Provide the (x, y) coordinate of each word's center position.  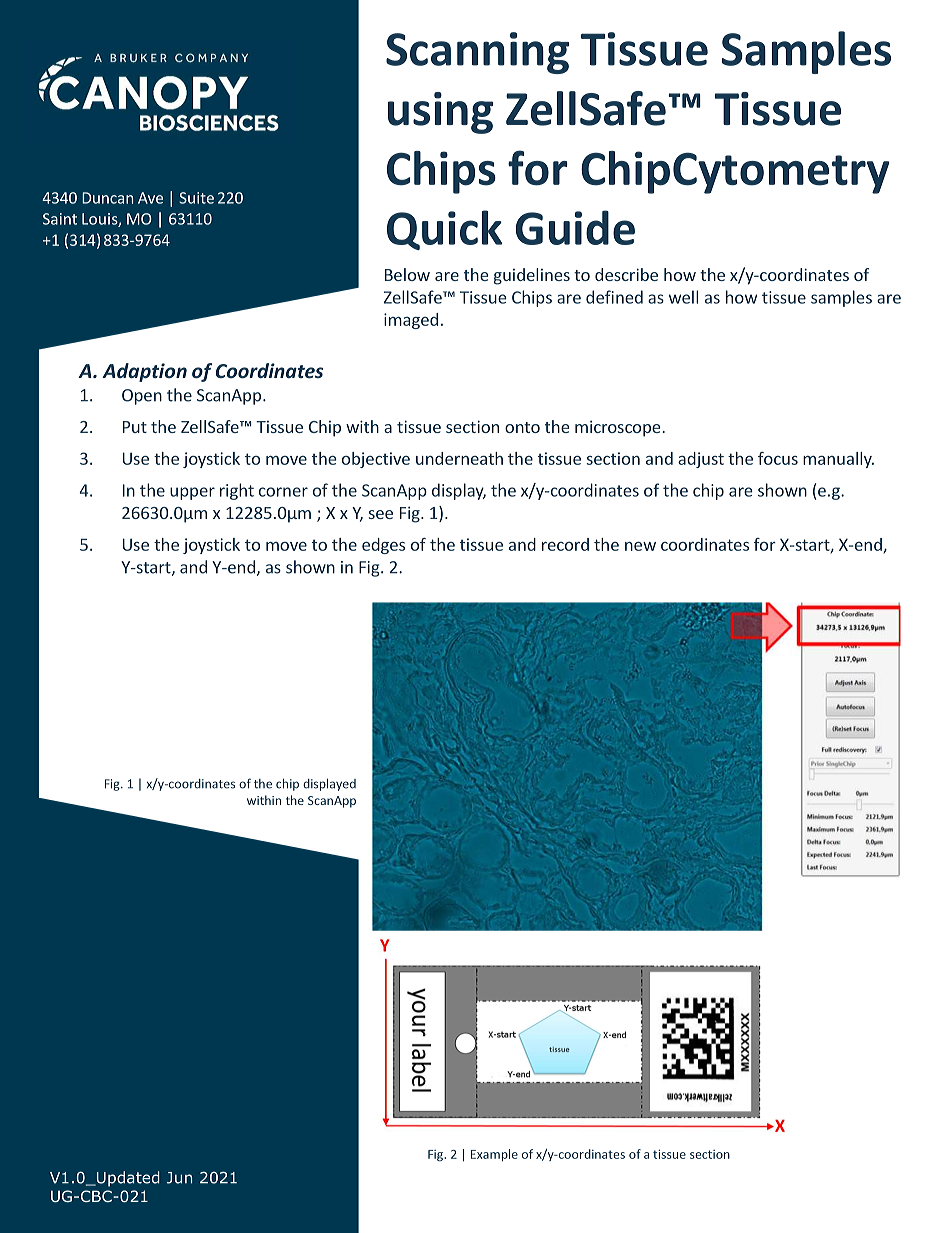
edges (383, 546)
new (640, 546)
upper (192, 493)
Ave (150, 198)
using (440, 113)
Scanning (477, 53)
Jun (179, 1178)
